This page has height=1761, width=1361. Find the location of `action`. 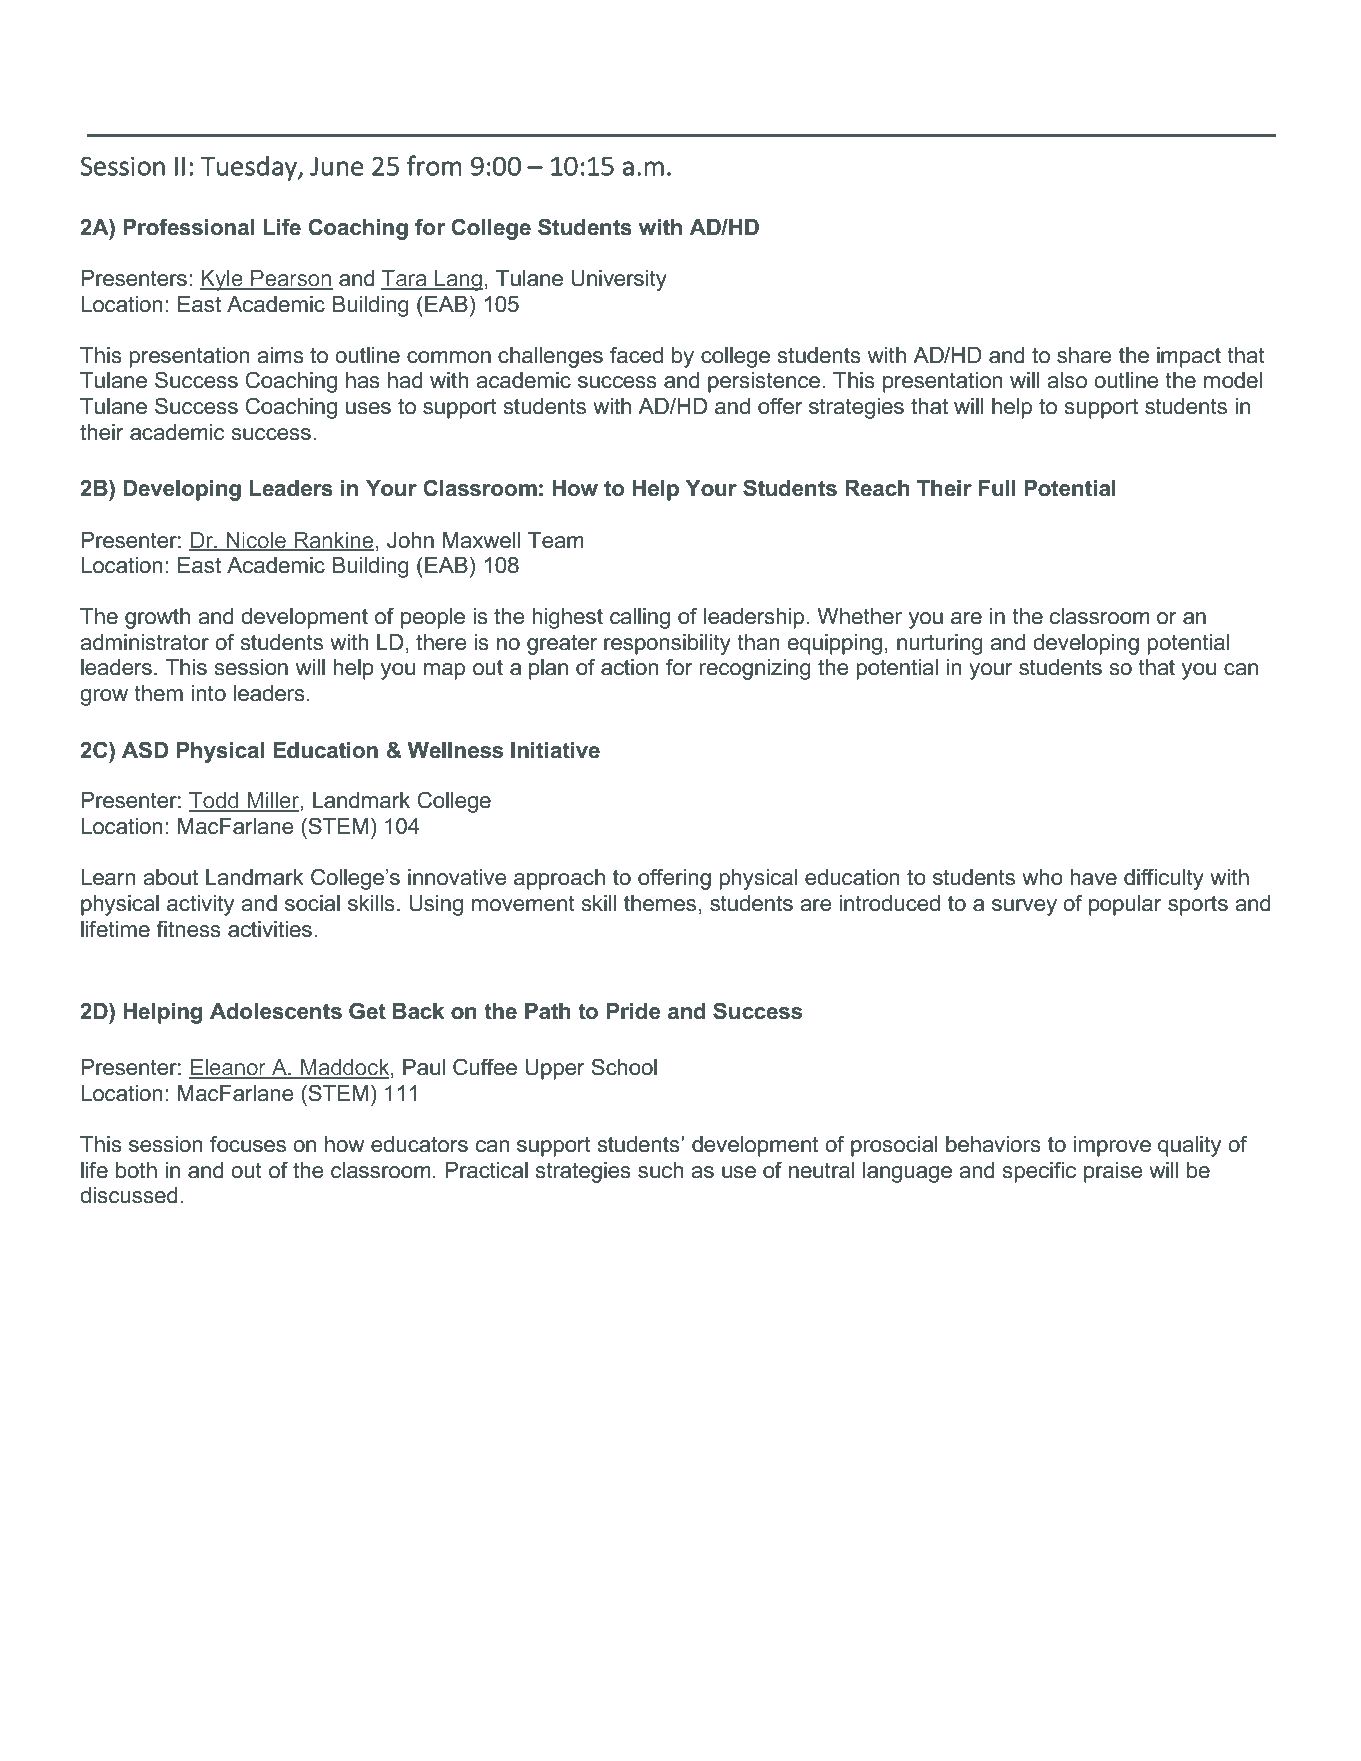

action is located at coordinates (630, 667).
